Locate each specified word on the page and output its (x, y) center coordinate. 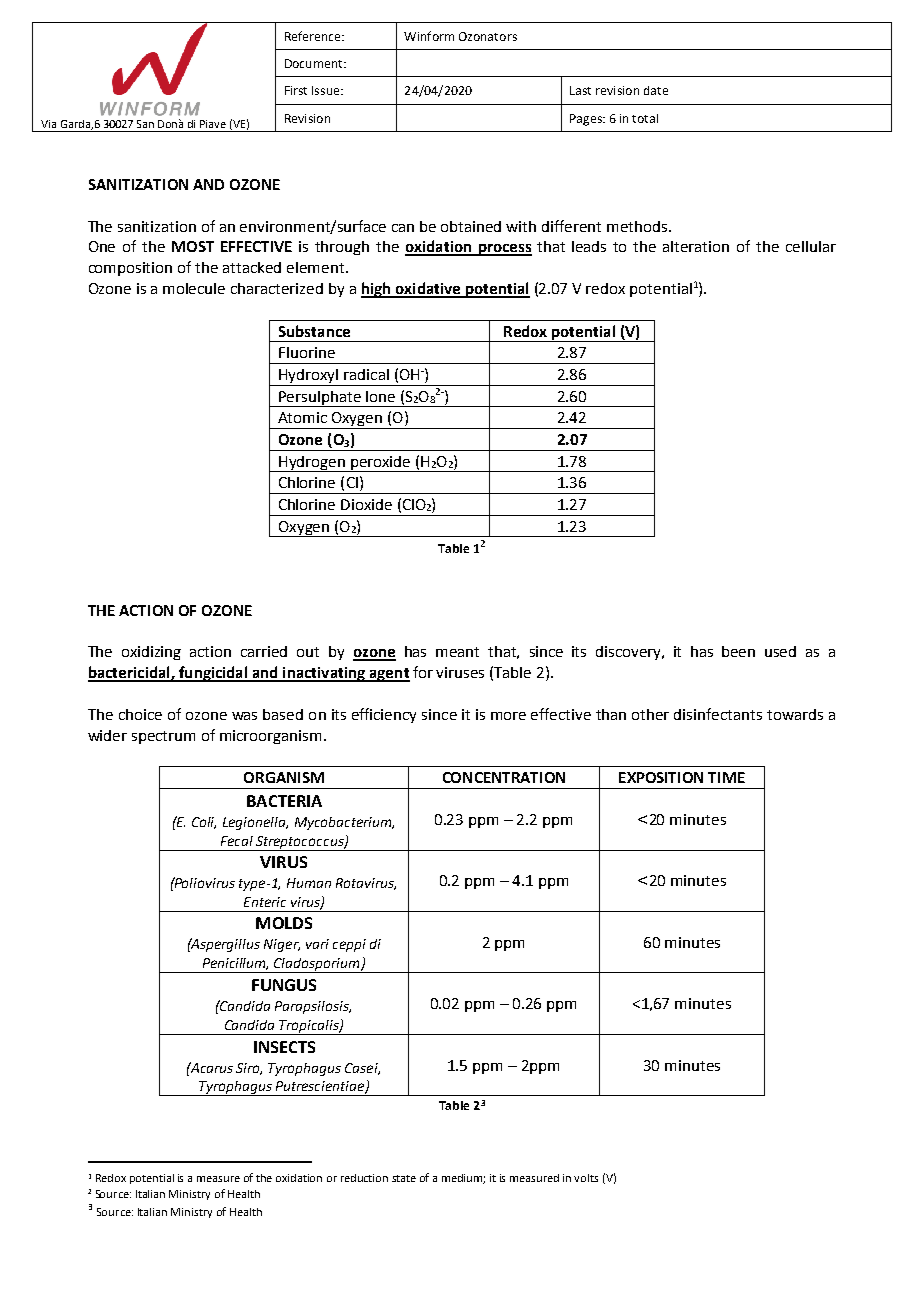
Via (48, 124)
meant (457, 652)
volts (586, 1178)
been (738, 651)
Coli (204, 823)
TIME (726, 777)
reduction (364, 1178)
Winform (429, 36)
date (656, 90)
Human (309, 883)
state (404, 1178)
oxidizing (151, 653)
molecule (194, 288)
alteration (696, 246)
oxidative (428, 289)
